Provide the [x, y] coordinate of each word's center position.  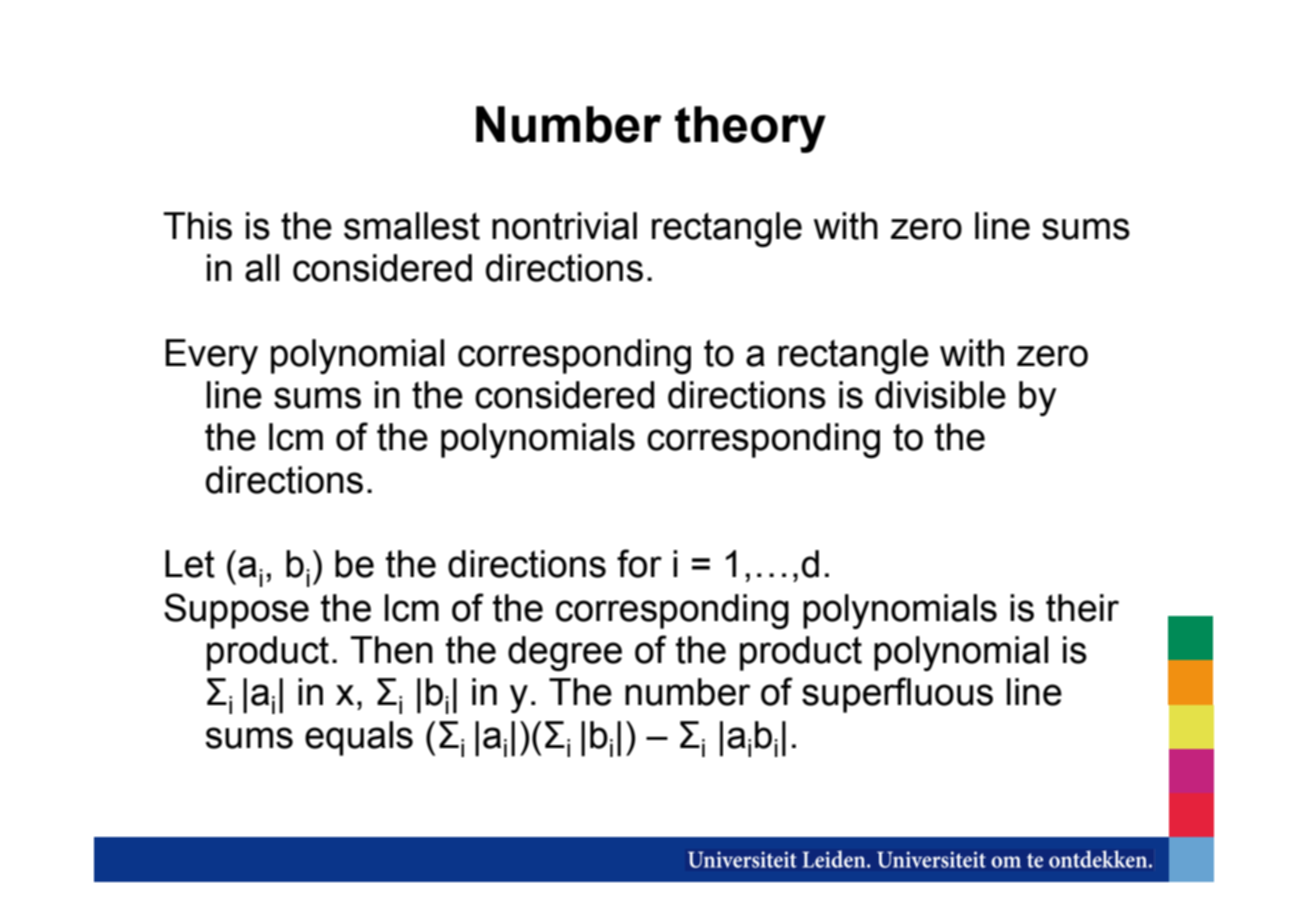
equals [359, 738]
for [639, 563]
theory [750, 129]
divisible [940, 395]
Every [212, 356]
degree [565, 653]
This [197, 226]
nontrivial [564, 226]
